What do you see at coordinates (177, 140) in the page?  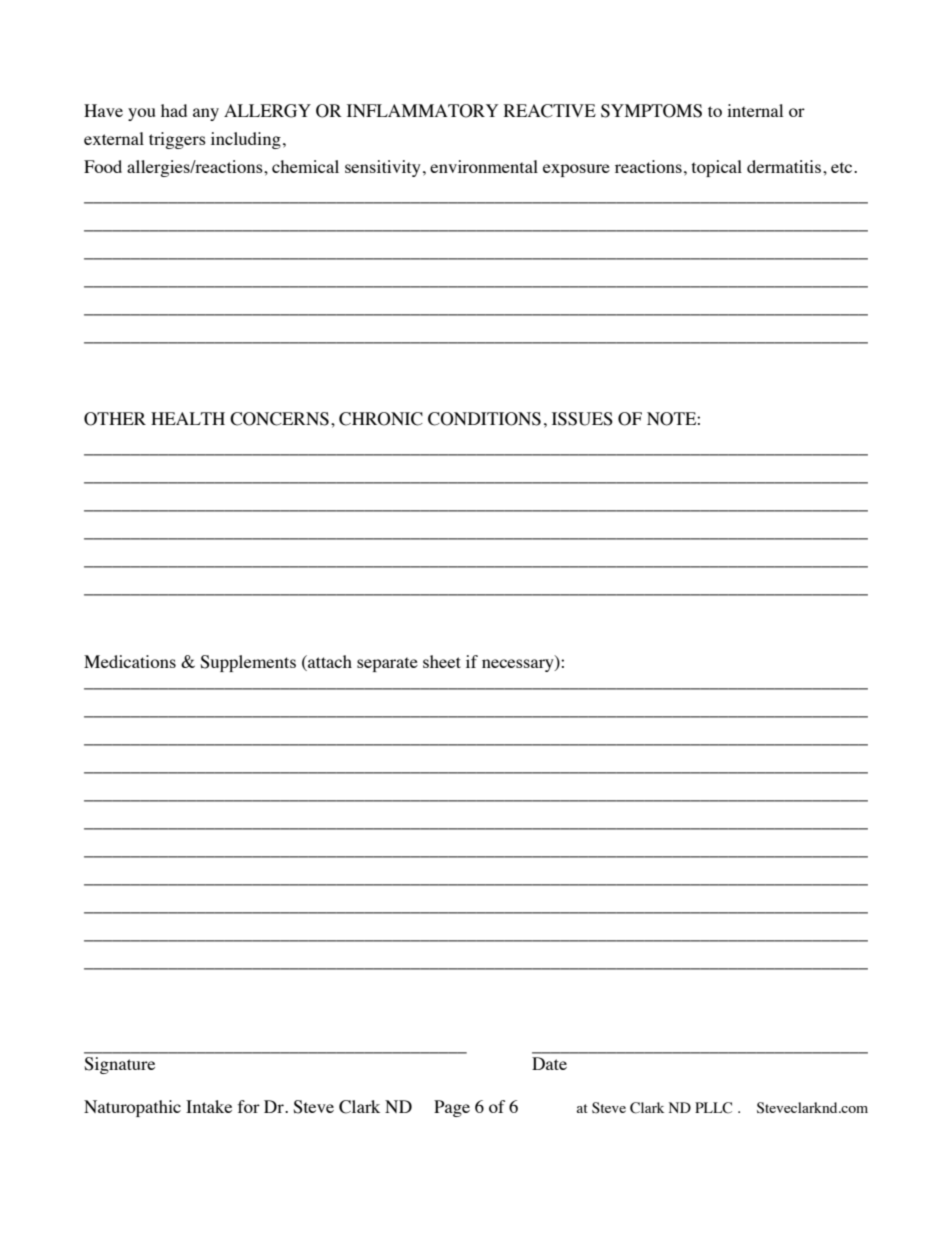 I see `triggers` at bounding box center [177, 140].
